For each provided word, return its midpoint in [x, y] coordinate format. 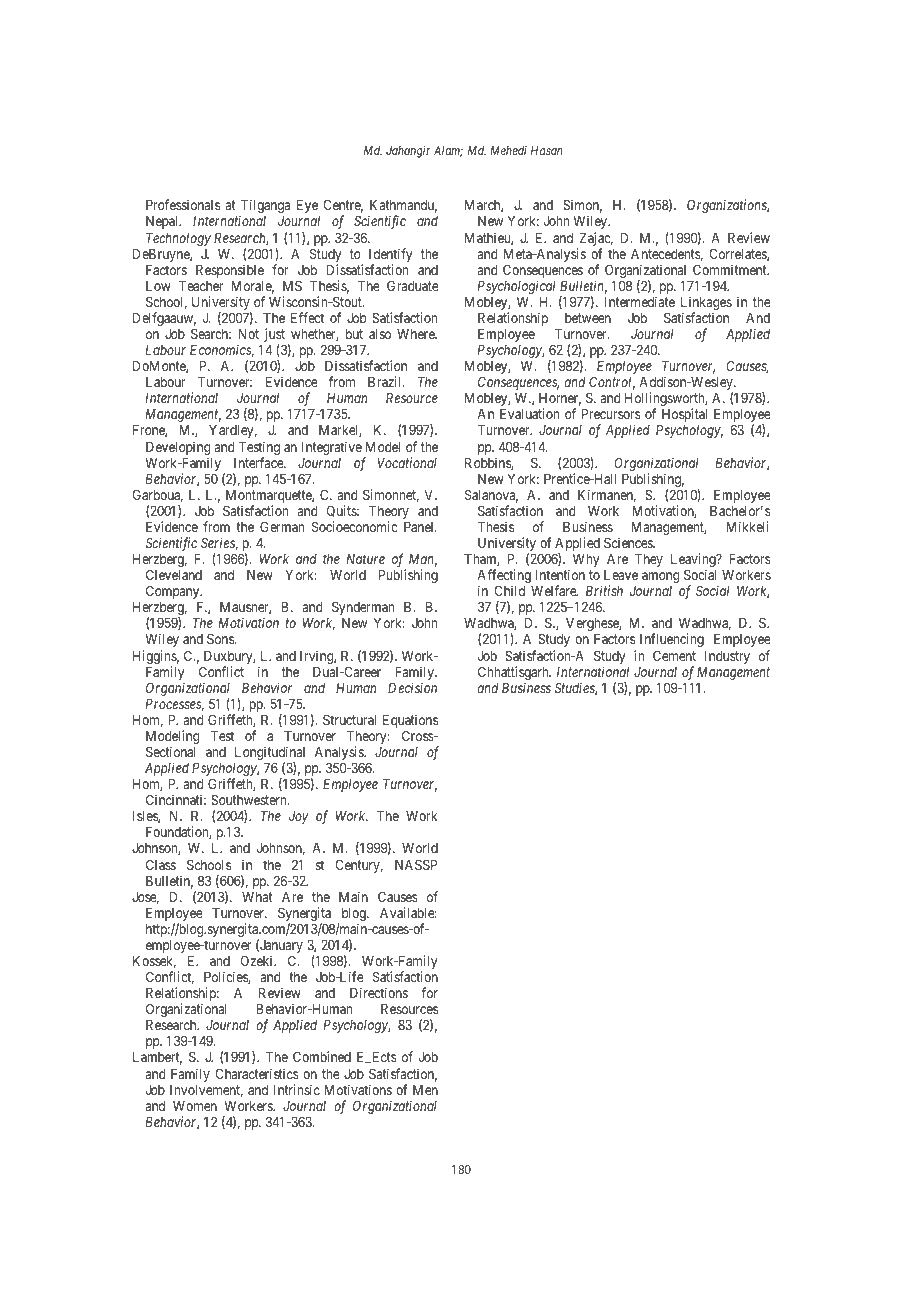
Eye [307, 206]
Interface [259, 462]
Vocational [407, 462]
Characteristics [257, 1073]
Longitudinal [270, 754]
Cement [674, 655]
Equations [410, 722]
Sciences [629, 542]
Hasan [546, 150]
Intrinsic [297, 1089]
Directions [379, 992]
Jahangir [408, 152]
